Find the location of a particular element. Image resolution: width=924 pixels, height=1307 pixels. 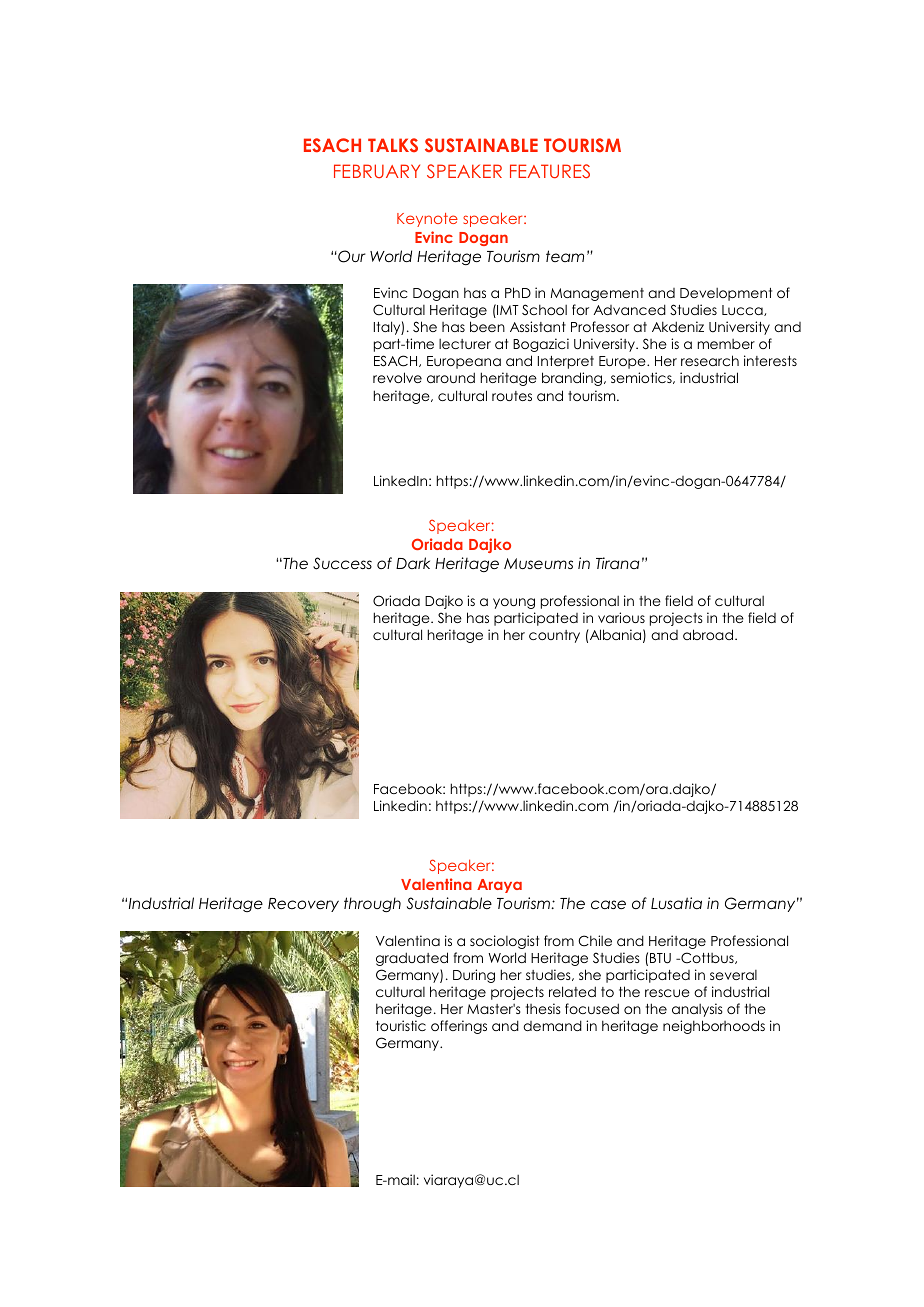

FEBRUARY is located at coordinates (377, 171).
